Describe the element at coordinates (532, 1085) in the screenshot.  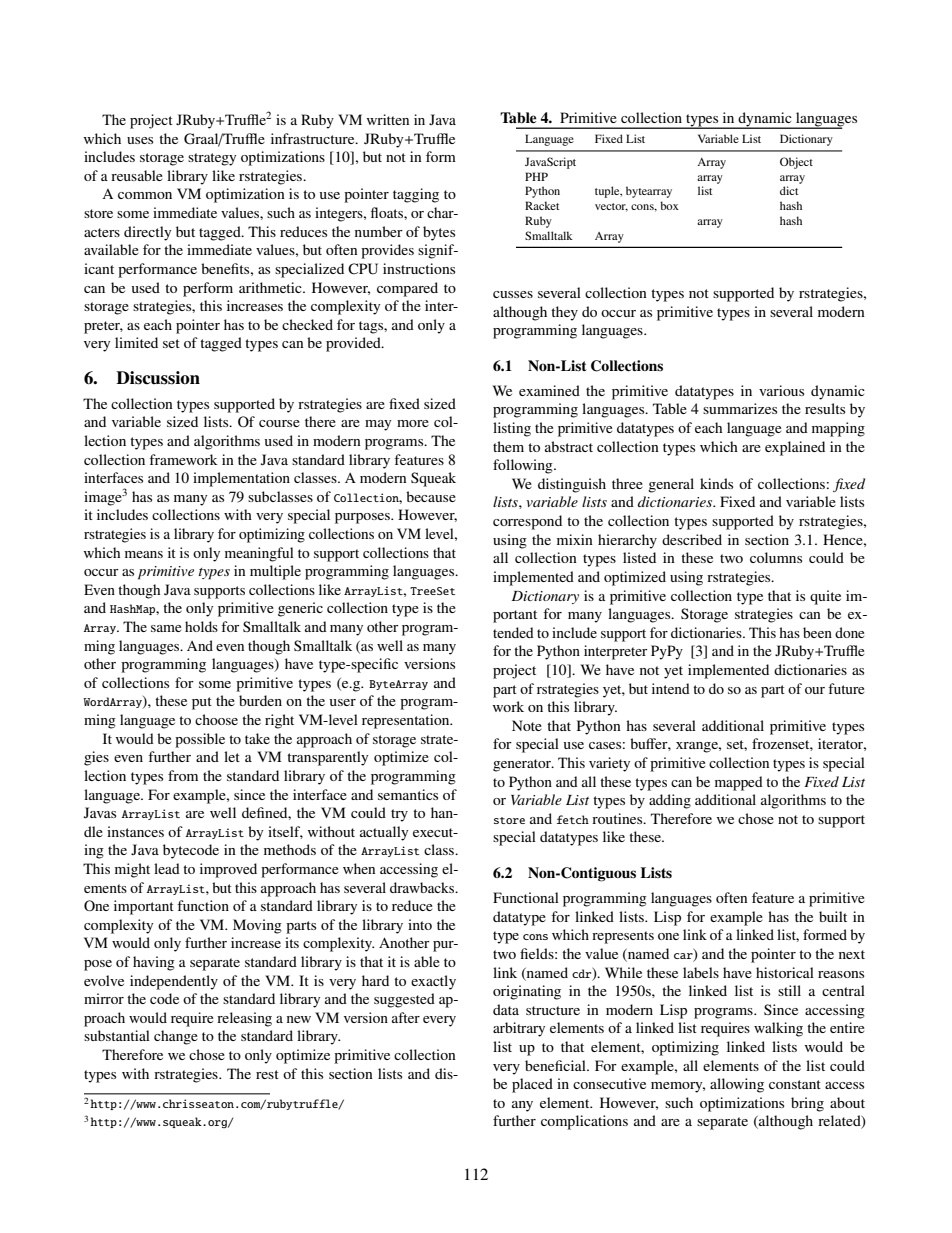
I see `placed` at that location.
